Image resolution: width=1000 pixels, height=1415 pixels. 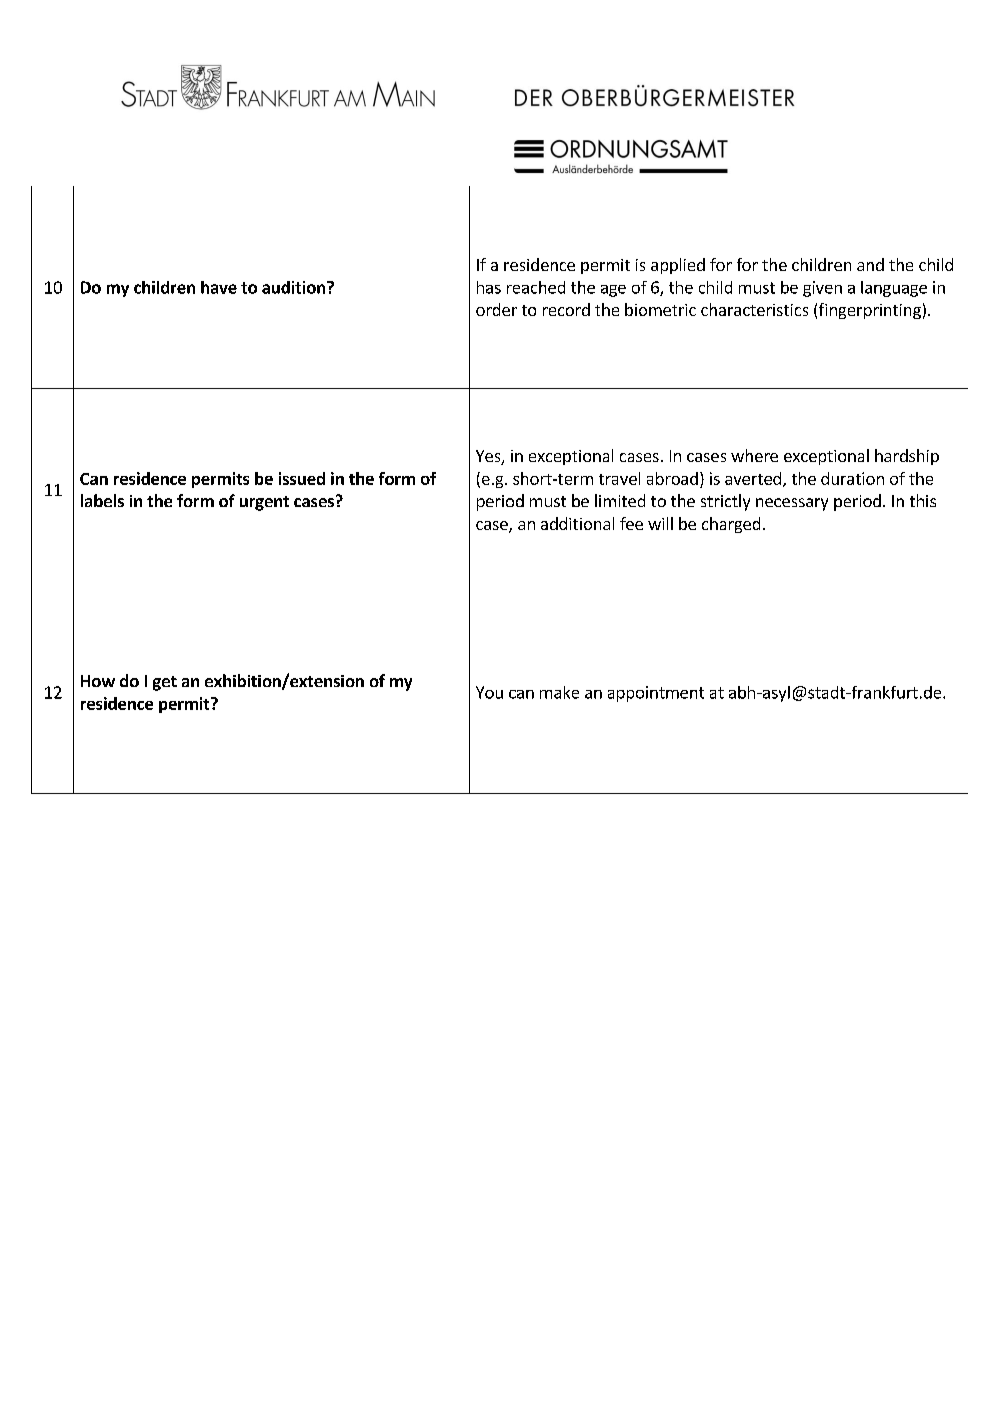 What do you see at coordinates (165, 683) in the screenshot?
I see `get` at bounding box center [165, 683].
